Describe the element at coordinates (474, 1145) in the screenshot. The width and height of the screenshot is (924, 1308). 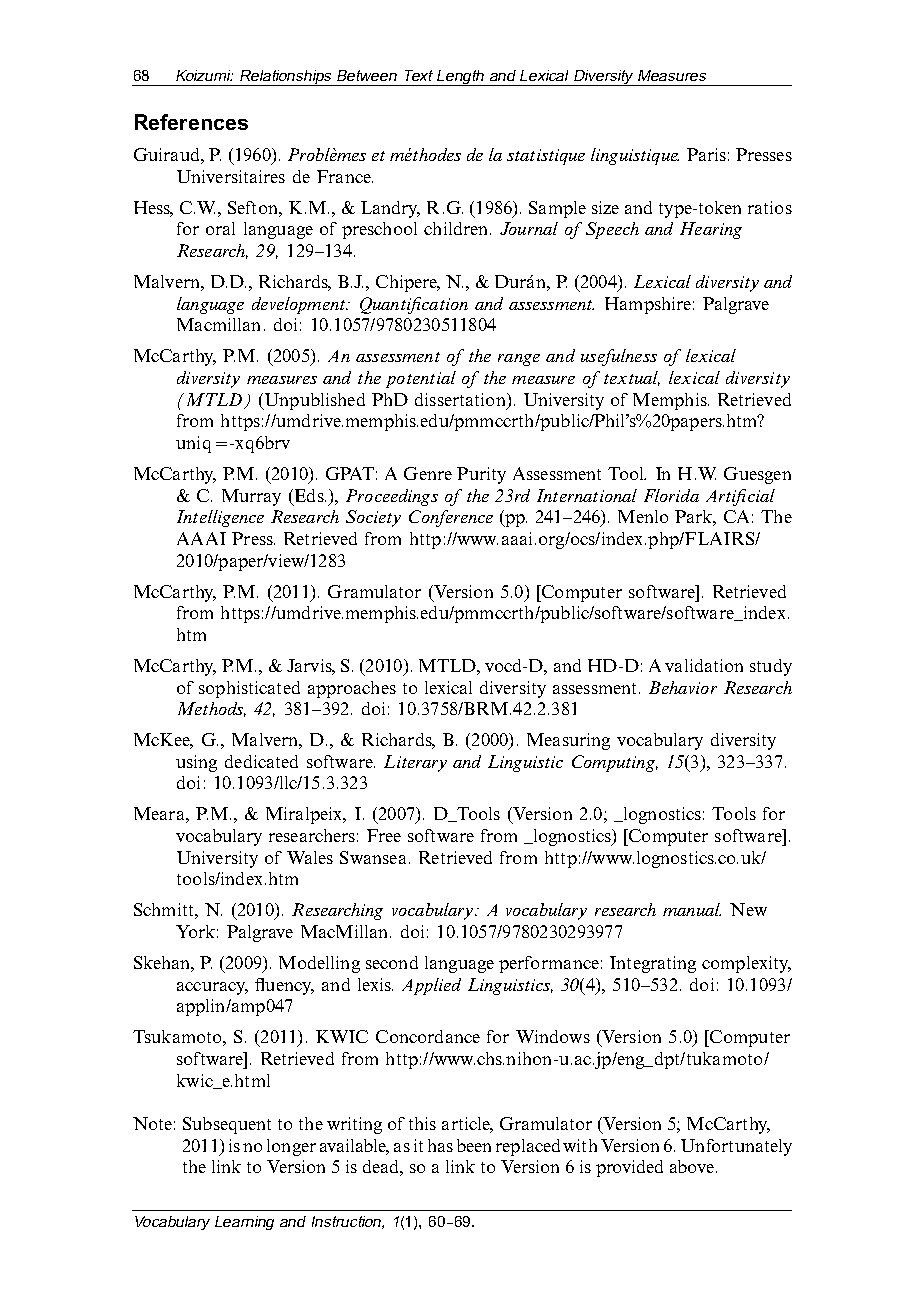
I see `been` at that location.
